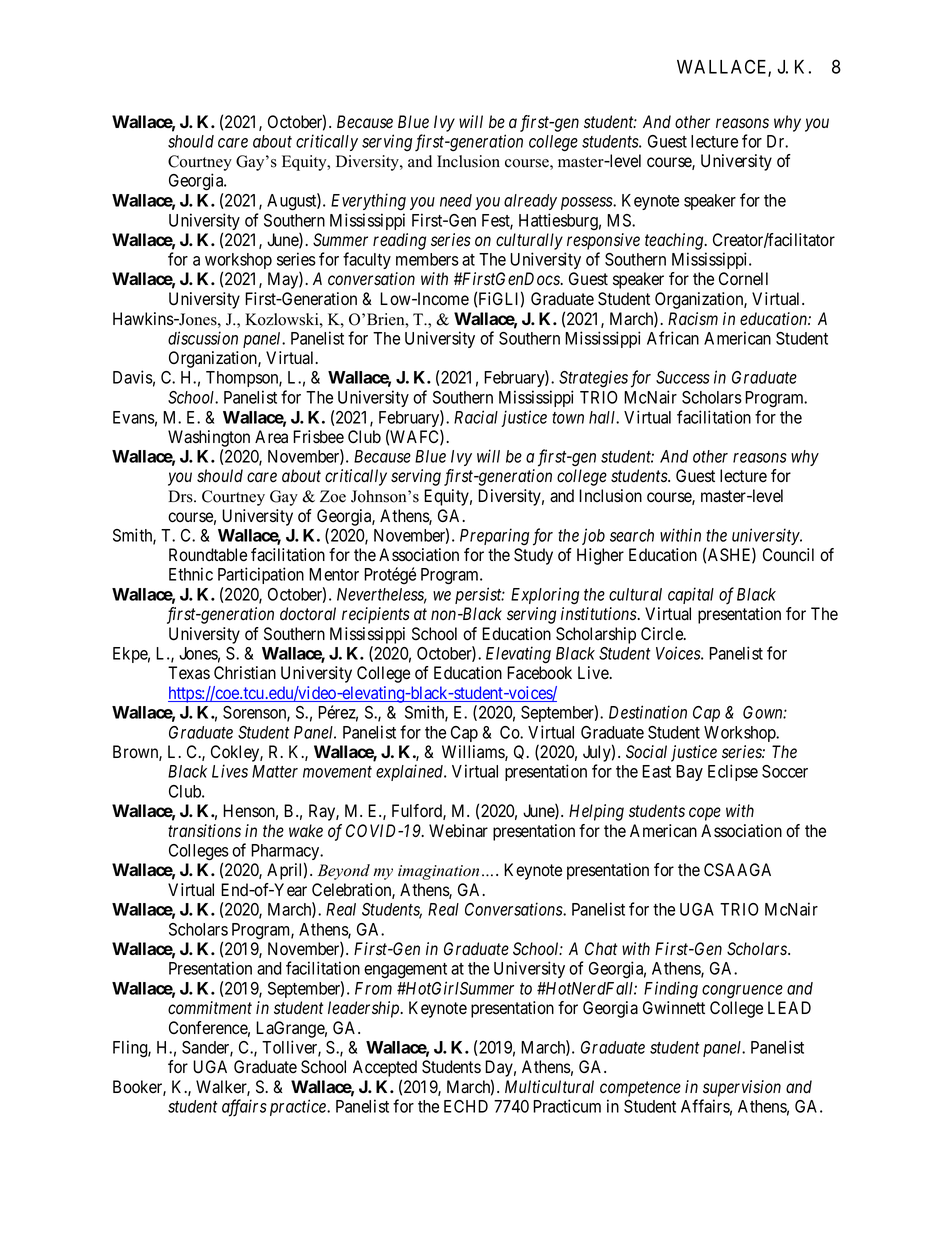 This screenshot has height=1233, width=952. What do you see at coordinates (411, 772) in the screenshot?
I see `explained` at bounding box center [411, 772].
